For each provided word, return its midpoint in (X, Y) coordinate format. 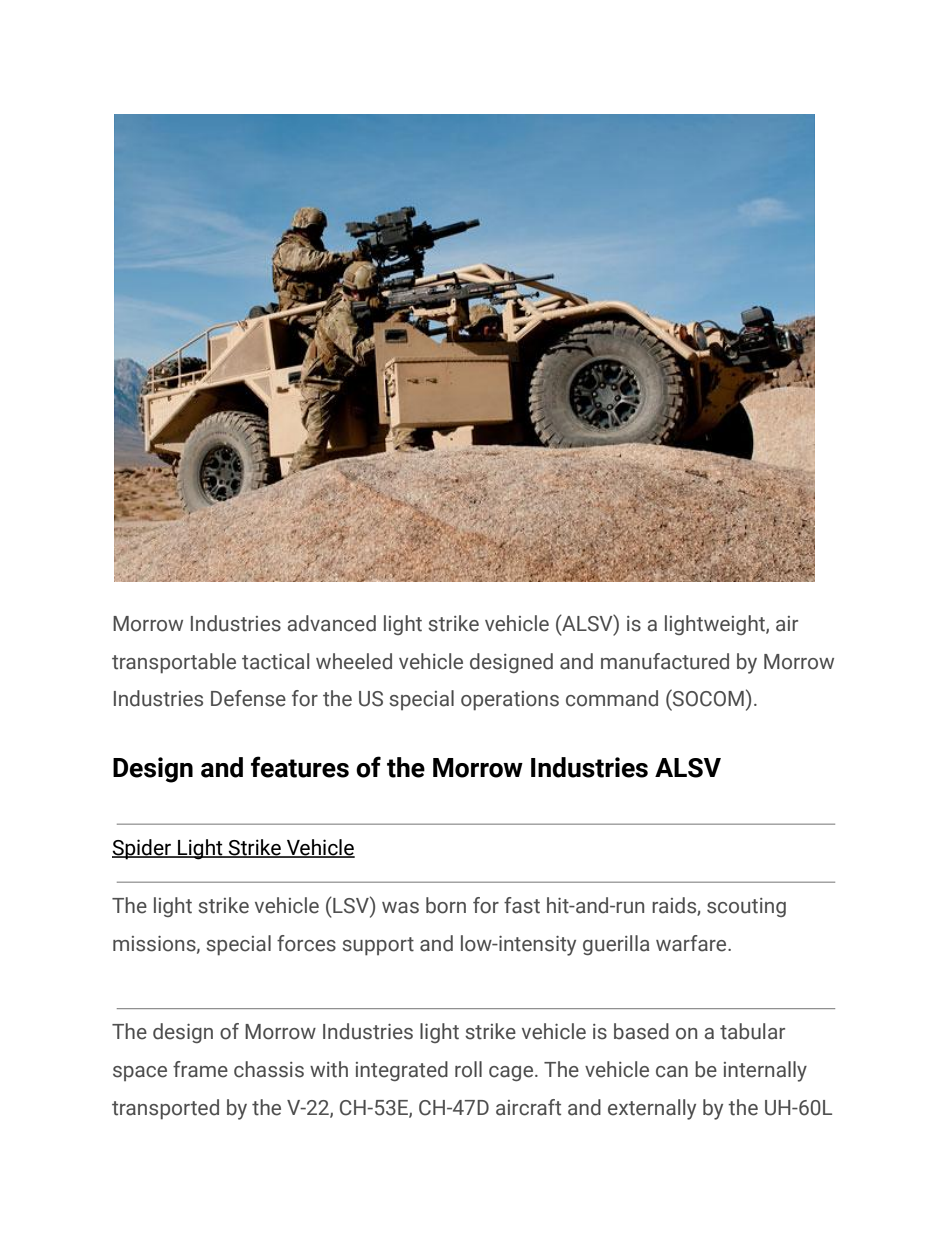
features (300, 767)
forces (306, 943)
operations (510, 701)
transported (165, 1109)
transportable (174, 663)
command (612, 698)
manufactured (665, 661)
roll (468, 1069)
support (378, 946)
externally (652, 1109)
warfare (692, 943)
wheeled (354, 661)
